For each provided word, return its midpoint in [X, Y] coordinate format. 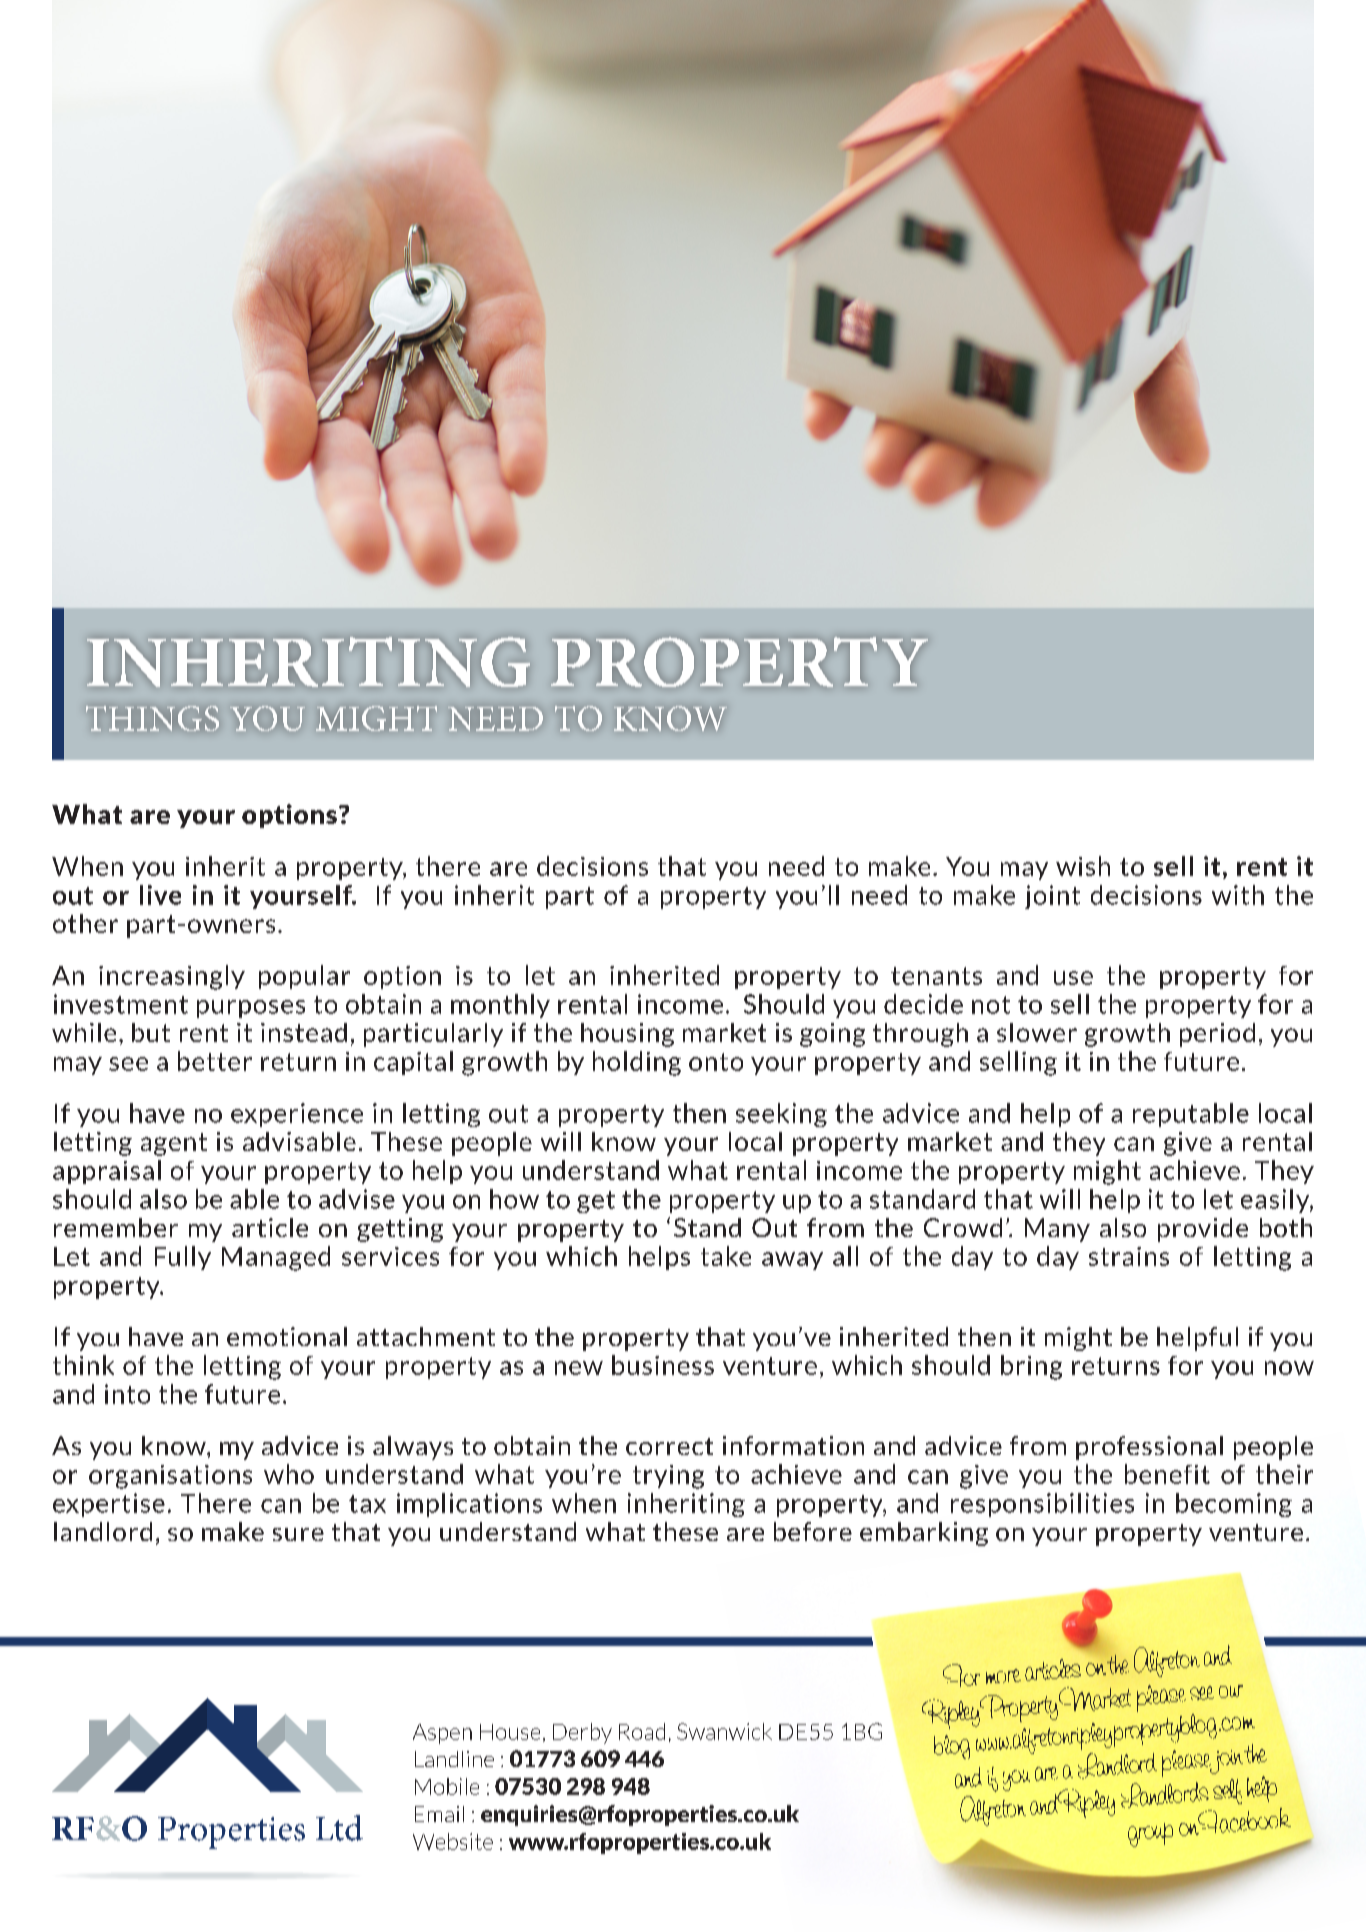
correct [669, 1446]
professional [1149, 1448]
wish [1083, 866]
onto [716, 1062]
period [1217, 1035]
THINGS [152, 718]
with [1238, 895]
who [289, 1474]
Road [642, 1731]
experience [297, 1115]
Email [439, 1814]
